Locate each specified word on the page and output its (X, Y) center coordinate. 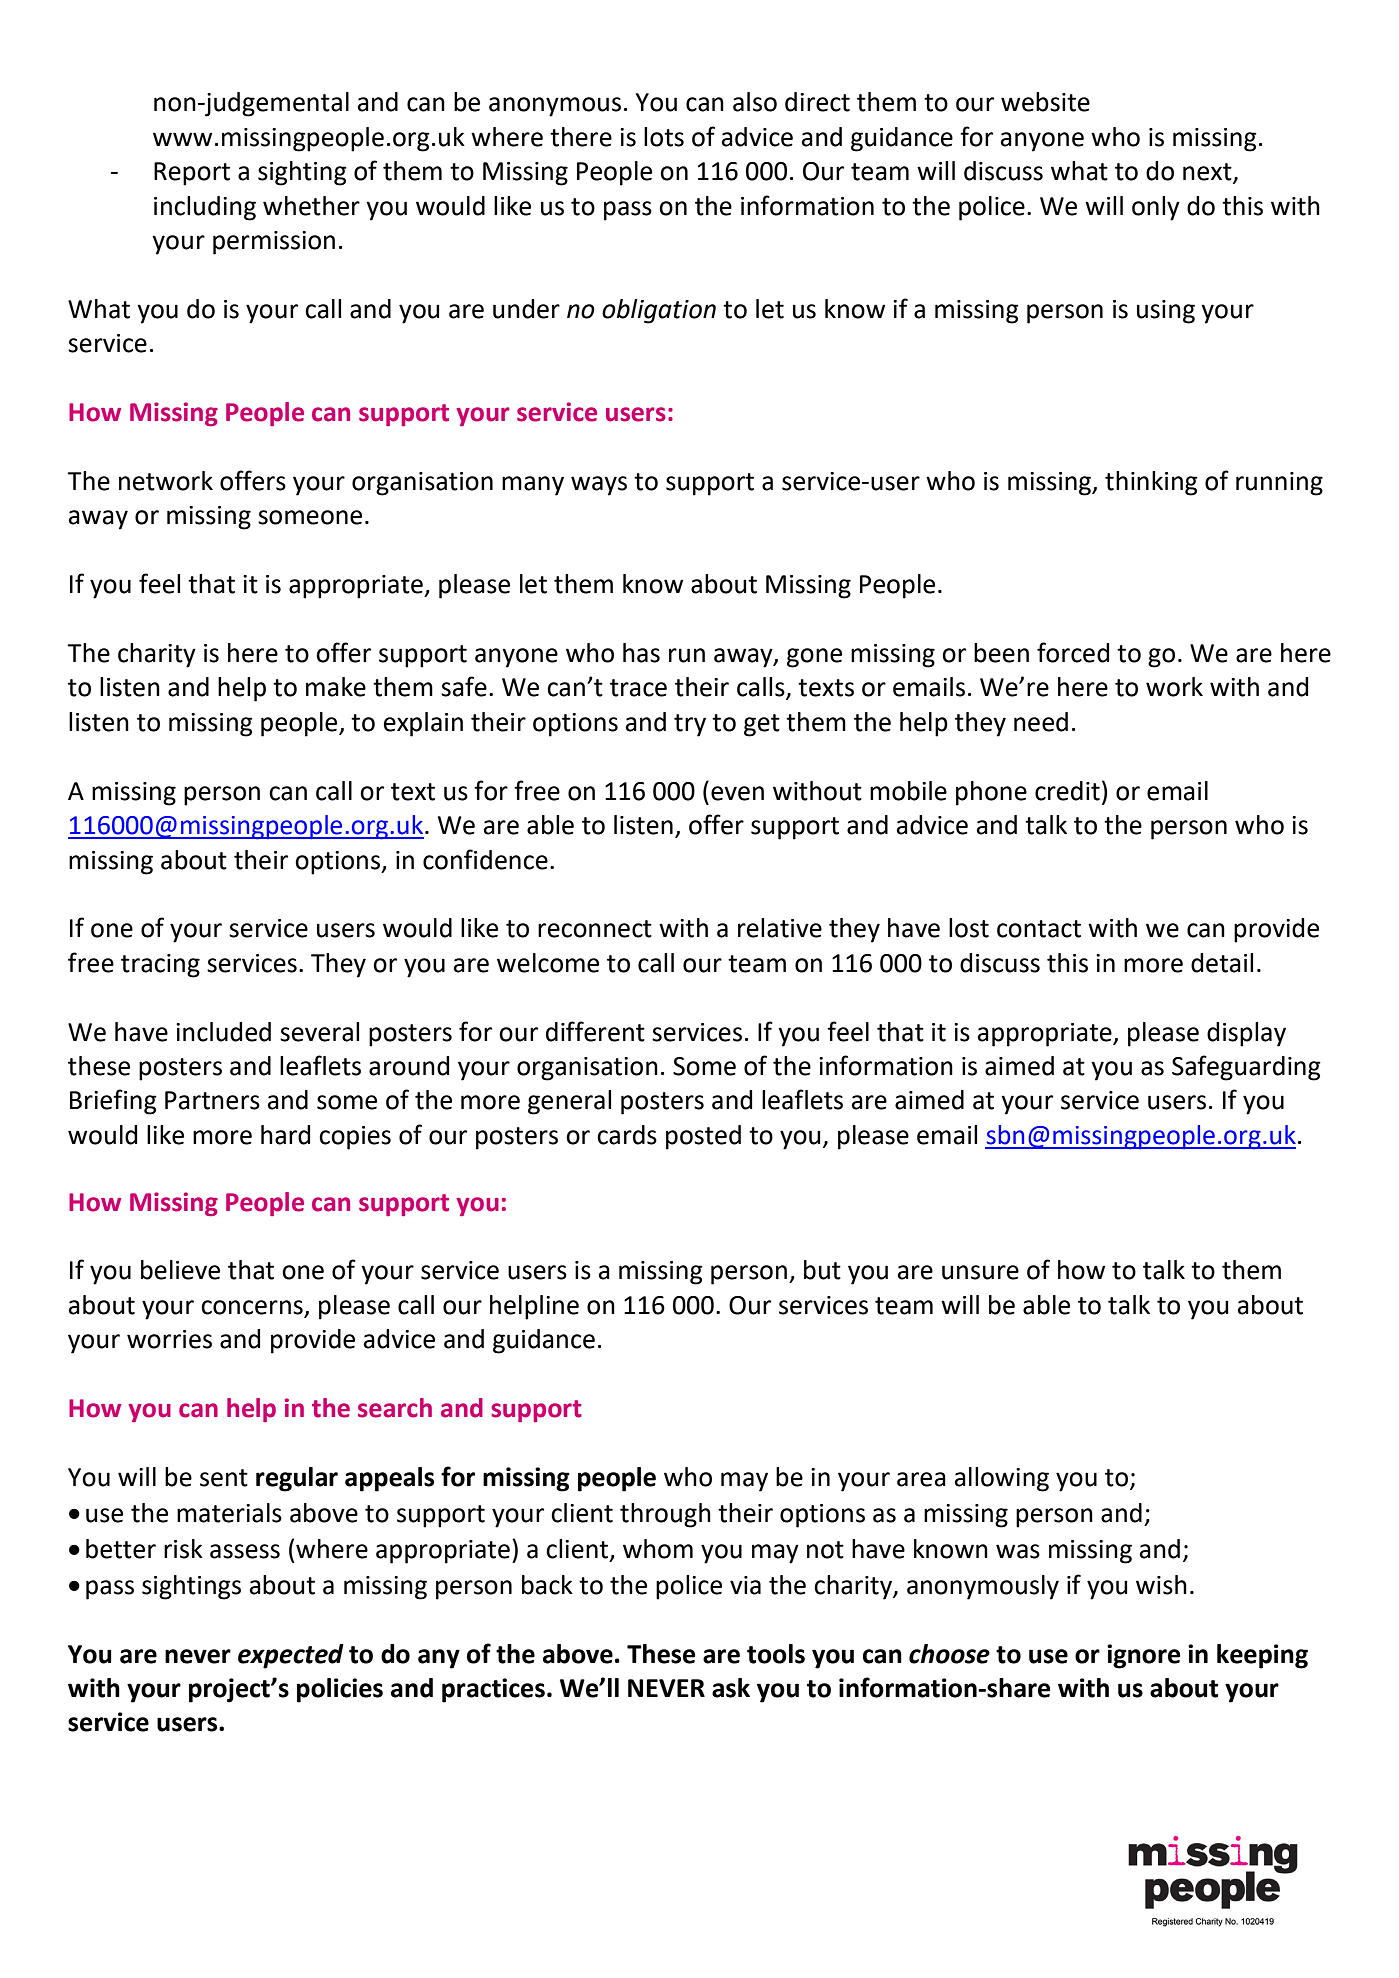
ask (731, 1688)
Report (192, 174)
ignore (1144, 1656)
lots (664, 137)
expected (291, 1656)
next (1208, 173)
